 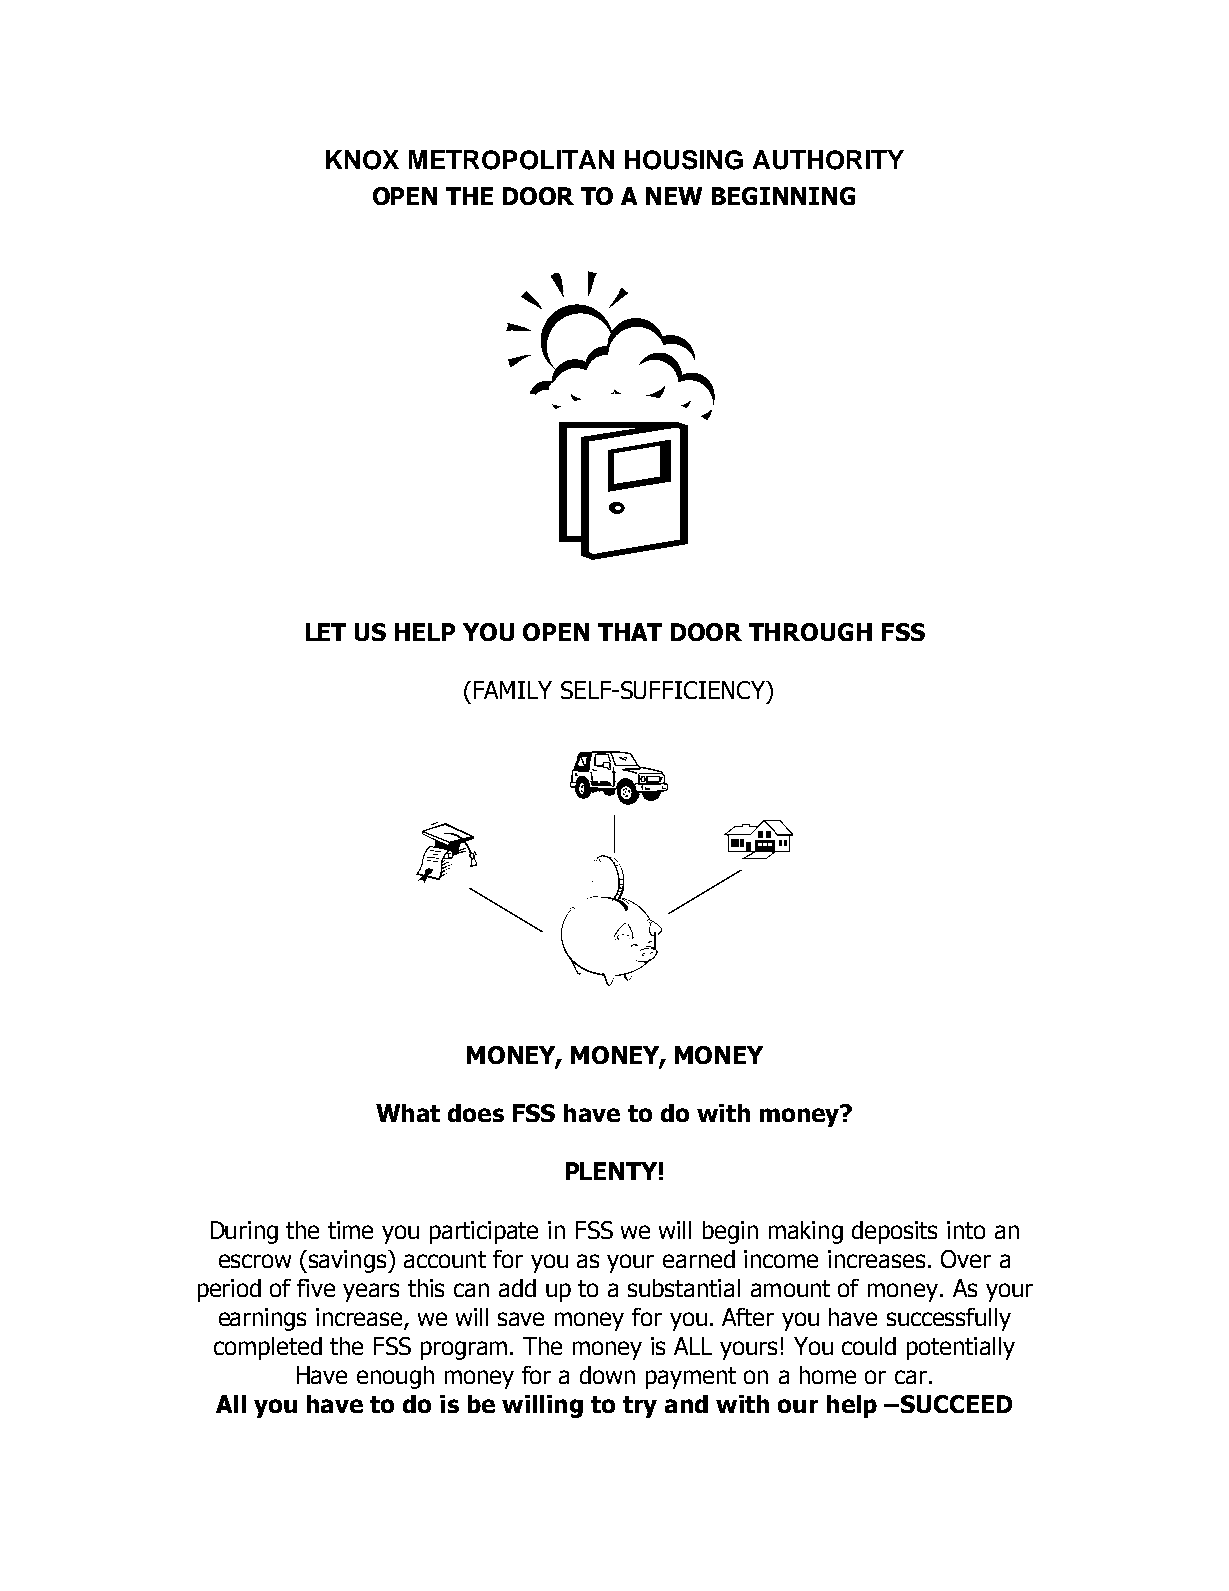 What do you see at coordinates (630, 632) in the image?
I see `THAT` at bounding box center [630, 632].
